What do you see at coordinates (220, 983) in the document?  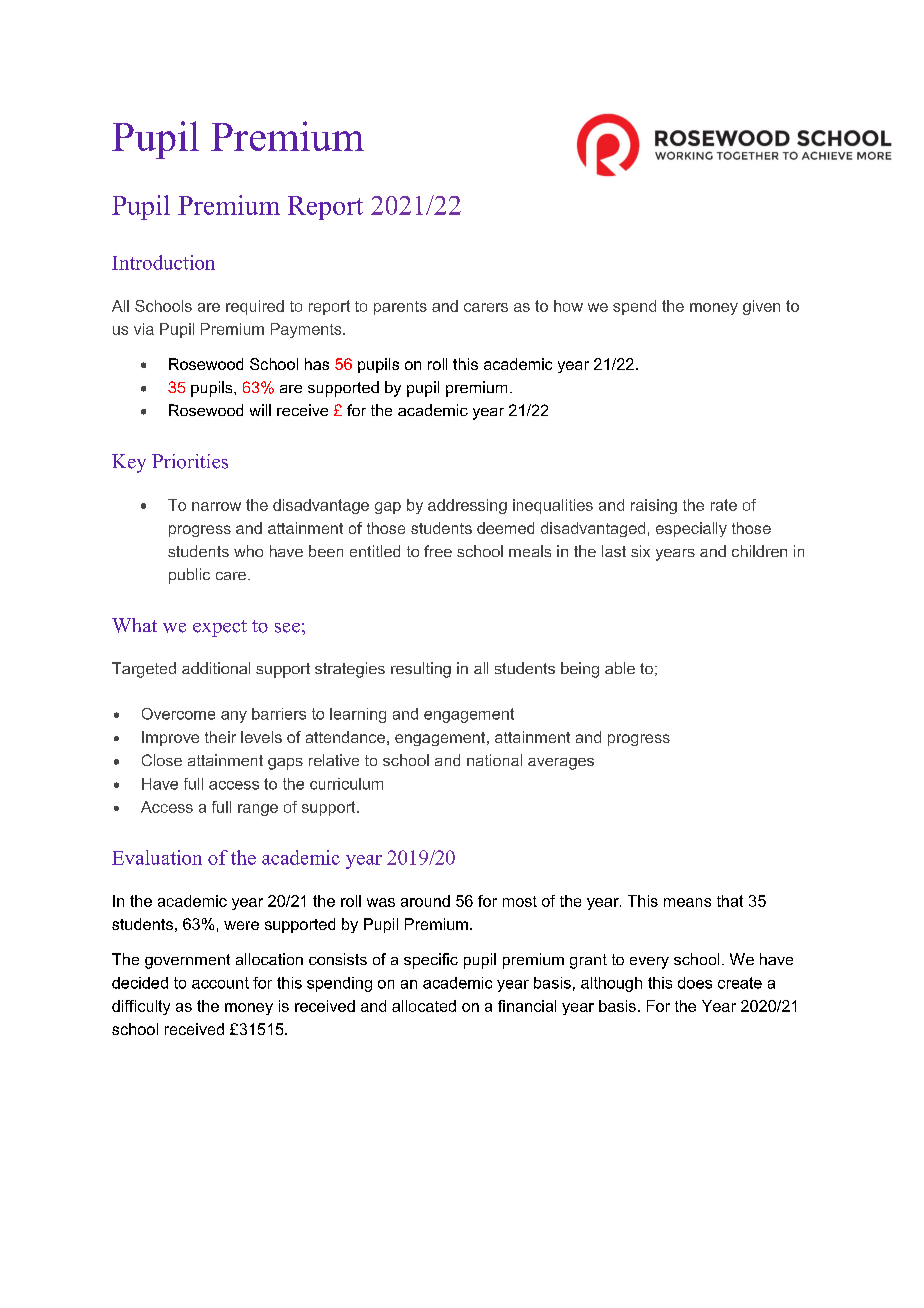 I see `account` at bounding box center [220, 983].
